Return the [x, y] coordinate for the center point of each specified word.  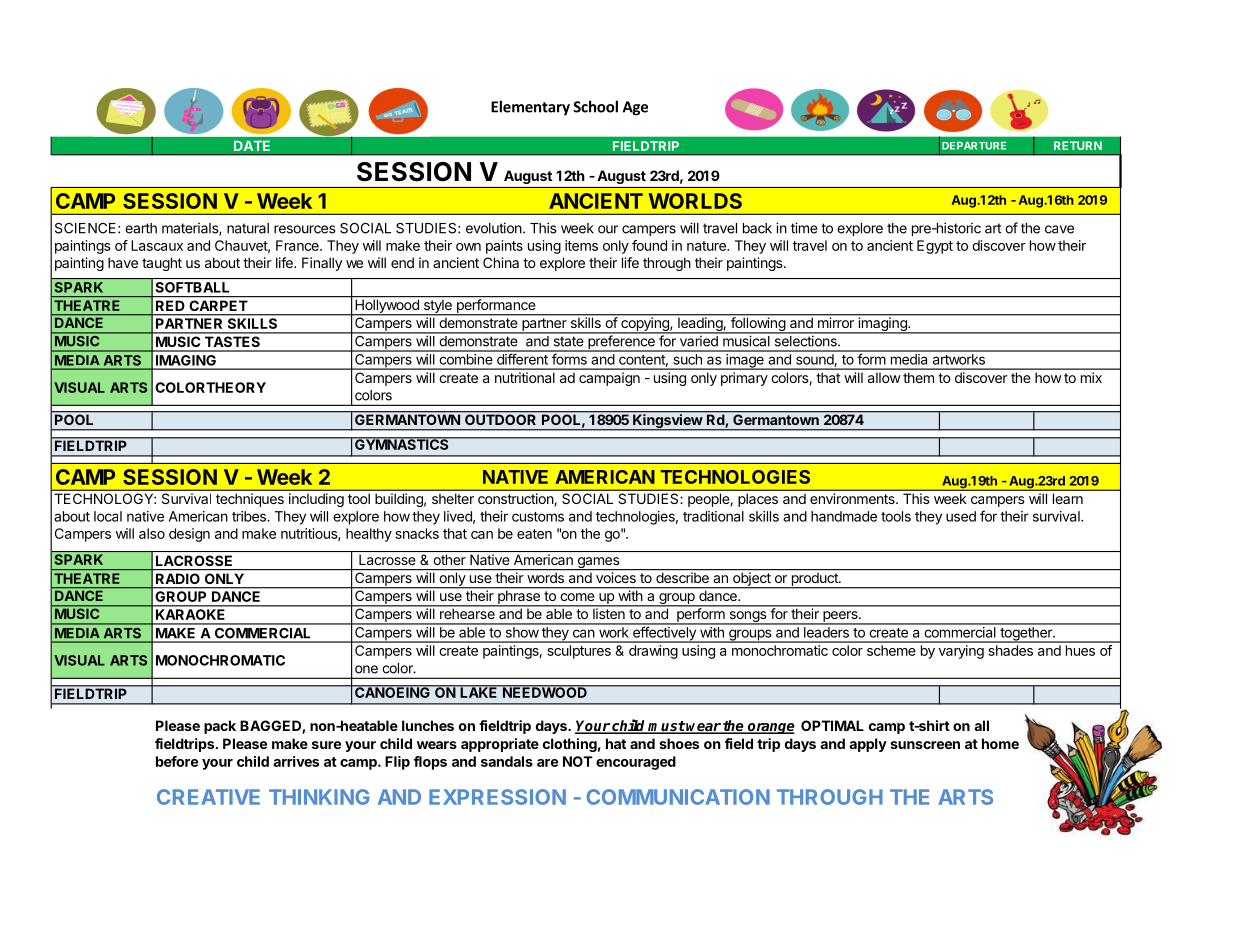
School [595, 106]
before [177, 761]
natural [248, 228]
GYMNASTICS [402, 443]
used [961, 516]
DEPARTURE [974, 146]
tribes [250, 516]
